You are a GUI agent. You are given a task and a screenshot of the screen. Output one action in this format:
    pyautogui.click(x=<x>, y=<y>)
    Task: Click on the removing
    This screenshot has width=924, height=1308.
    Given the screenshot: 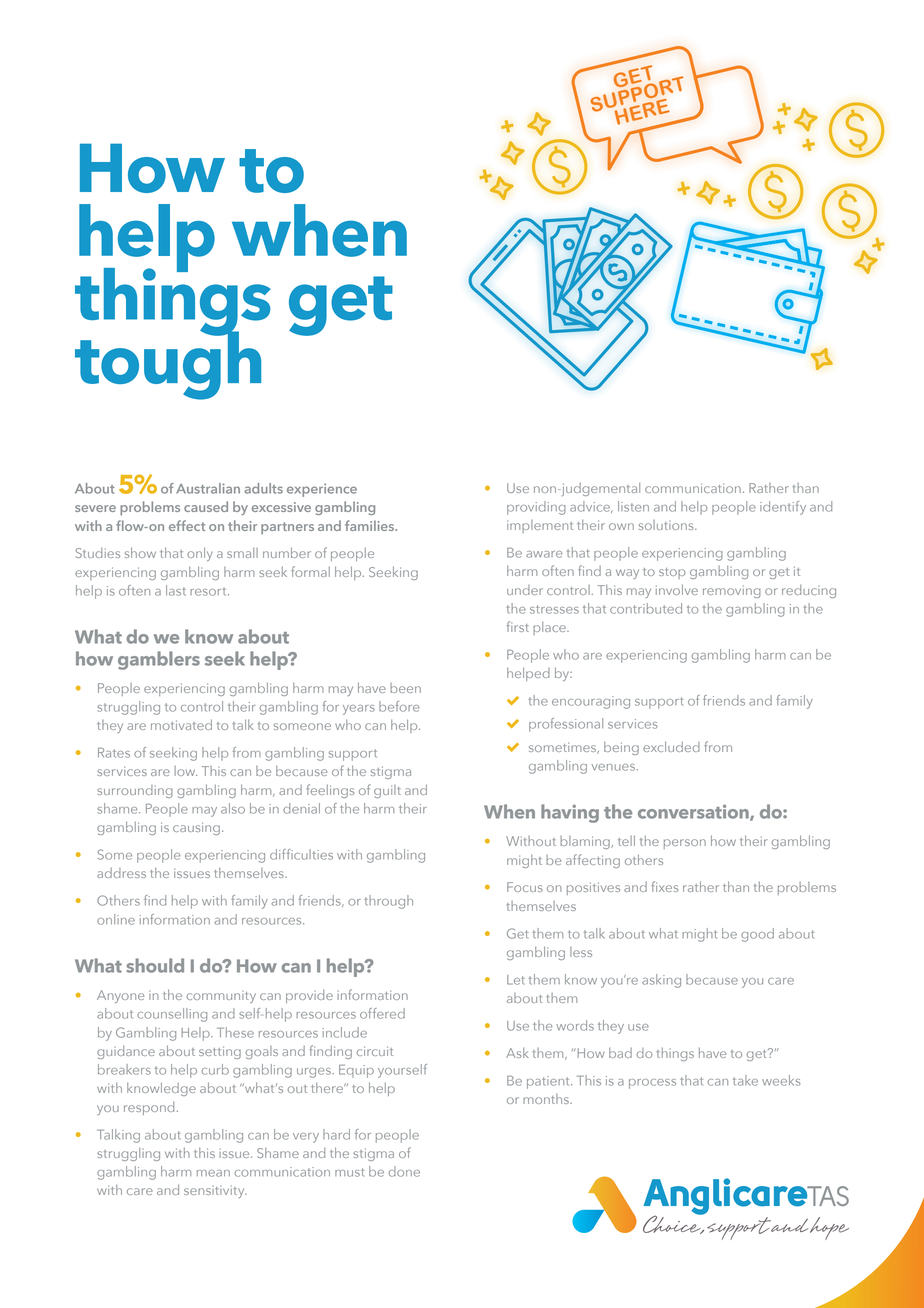 What is the action you would take?
    pyautogui.click(x=732, y=591)
